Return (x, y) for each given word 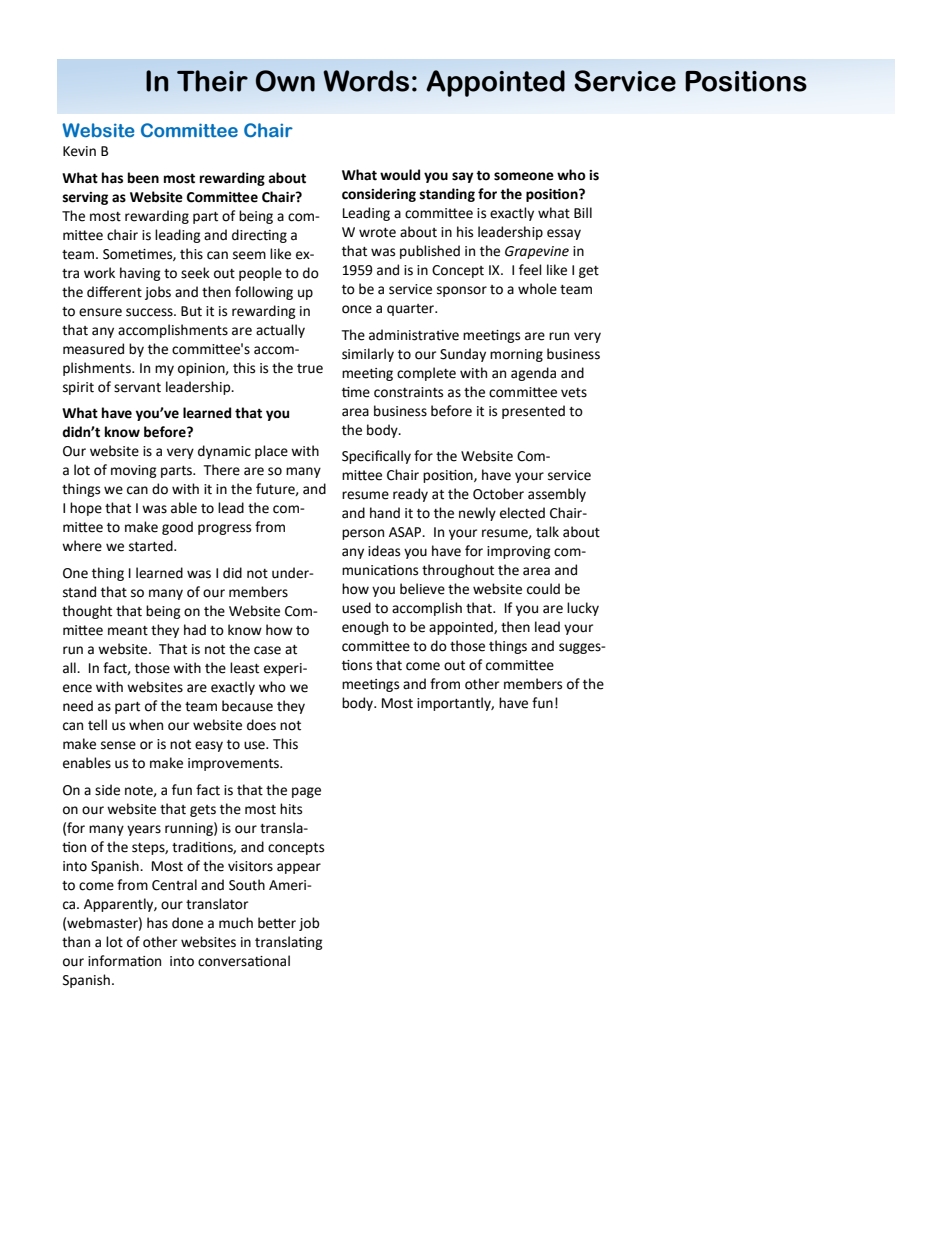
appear (299, 868)
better (277, 923)
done (187, 923)
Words (366, 81)
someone (524, 176)
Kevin (79, 151)
